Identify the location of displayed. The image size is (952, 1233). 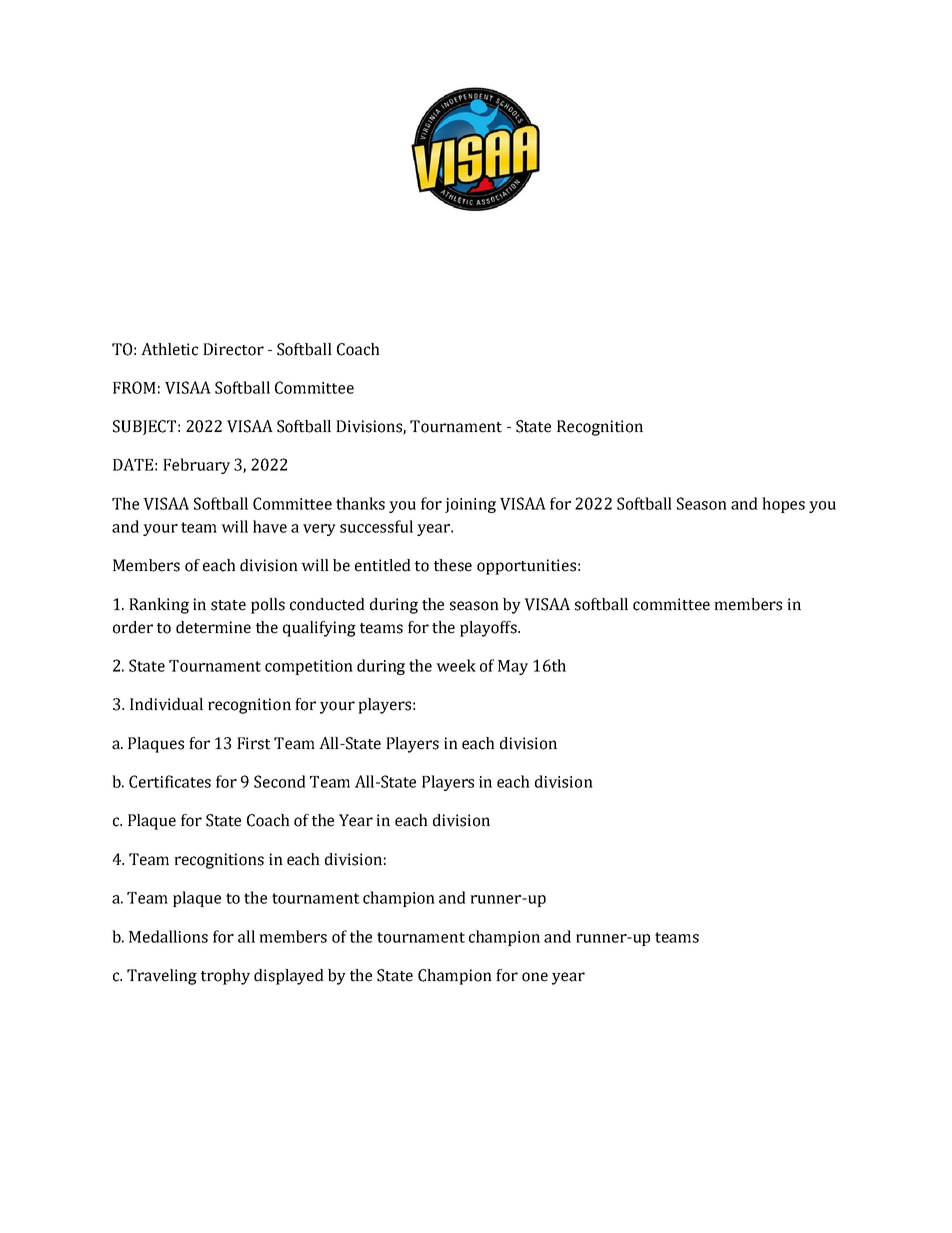
(289, 977).
